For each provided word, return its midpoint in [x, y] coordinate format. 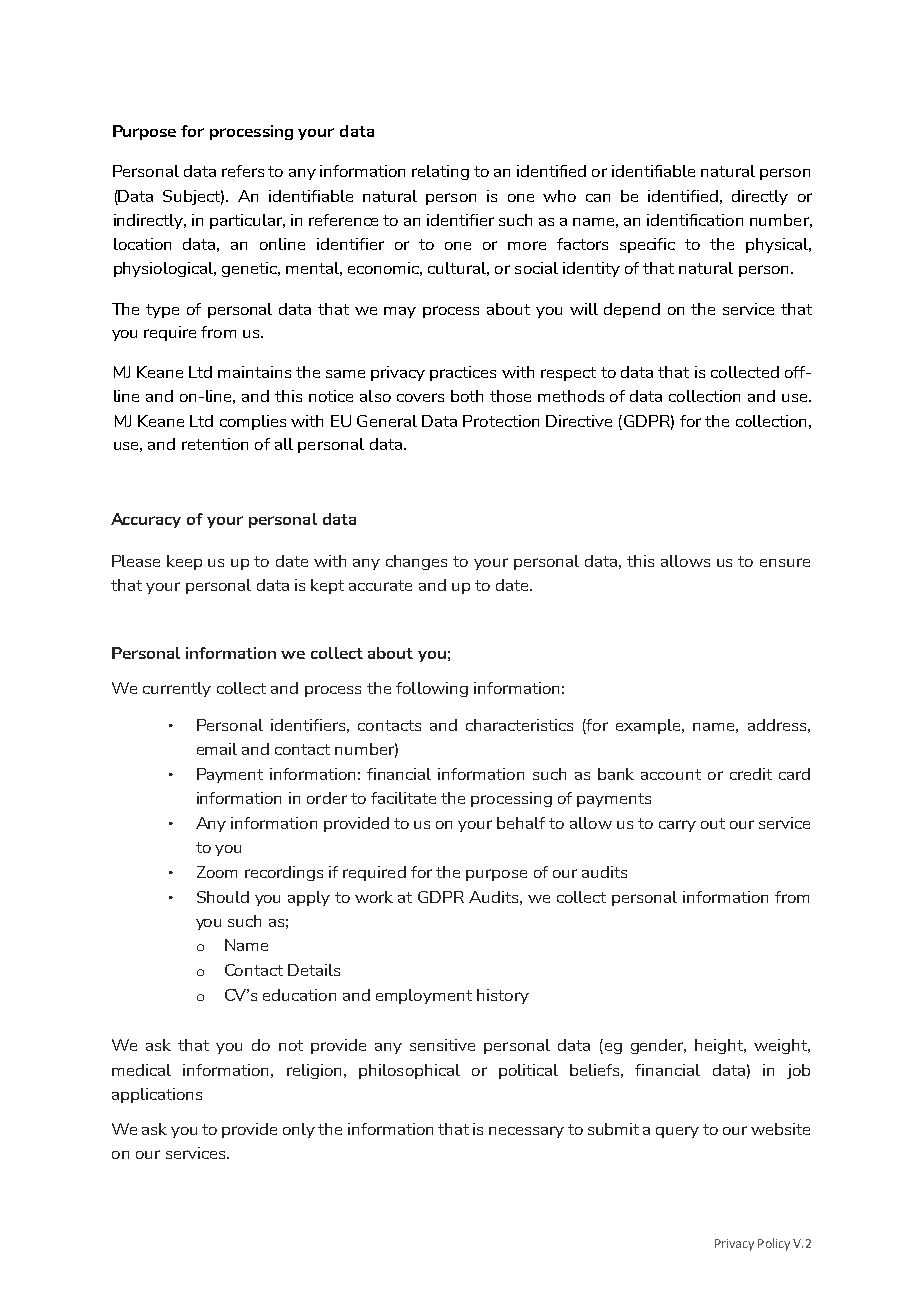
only [299, 1130]
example [650, 726]
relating [440, 172]
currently [177, 689]
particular [247, 221]
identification [695, 220]
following [432, 689]
